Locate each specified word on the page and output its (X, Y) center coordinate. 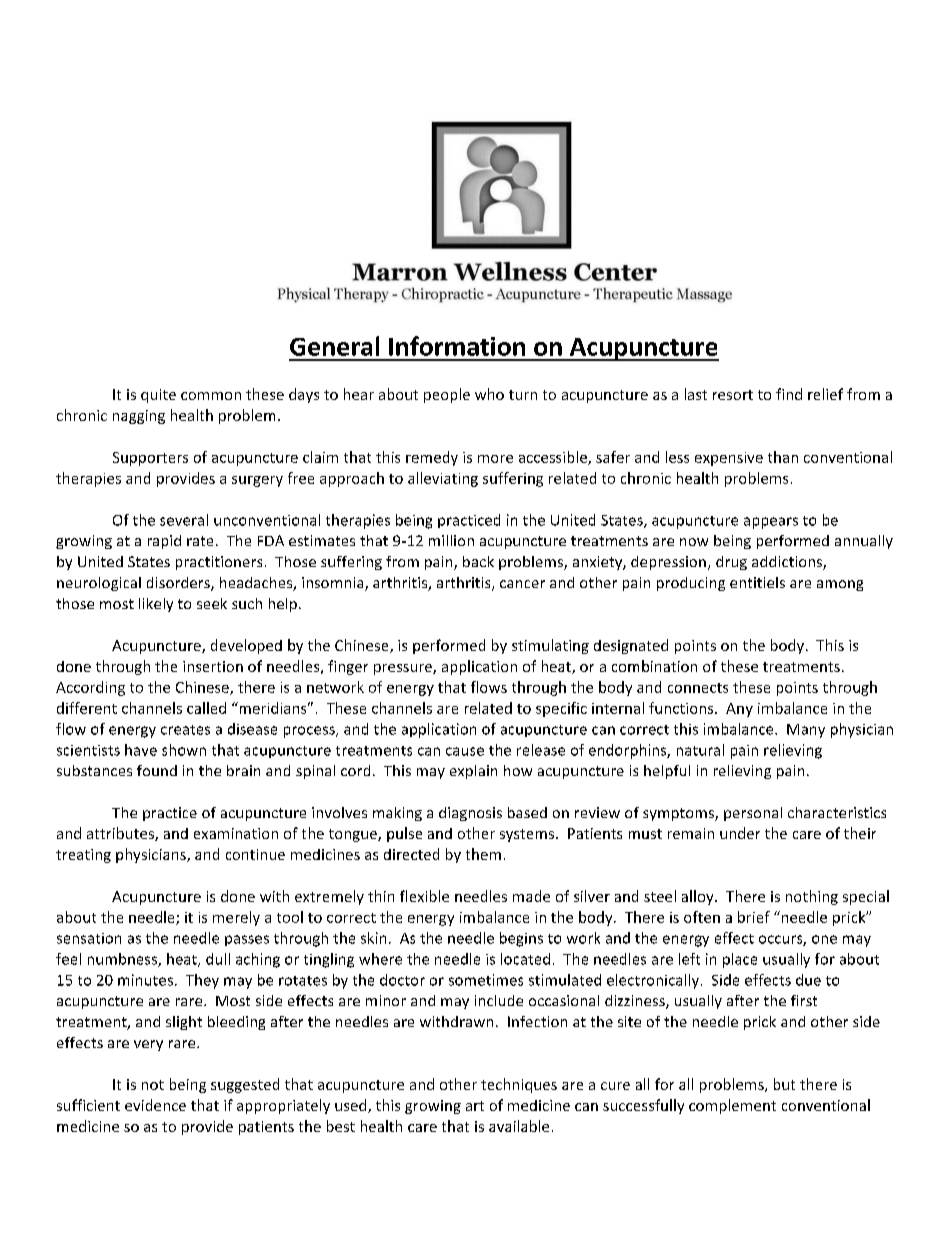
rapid (164, 542)
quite (158, 396)
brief (754, 917)
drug (731, 563)
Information (457, 346)
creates (185, 730)
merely (236, 918)
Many (806, 731)
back (478, 561)
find (789, 394)
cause (465, 751)
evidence (155, 1105)
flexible (424, 896)
